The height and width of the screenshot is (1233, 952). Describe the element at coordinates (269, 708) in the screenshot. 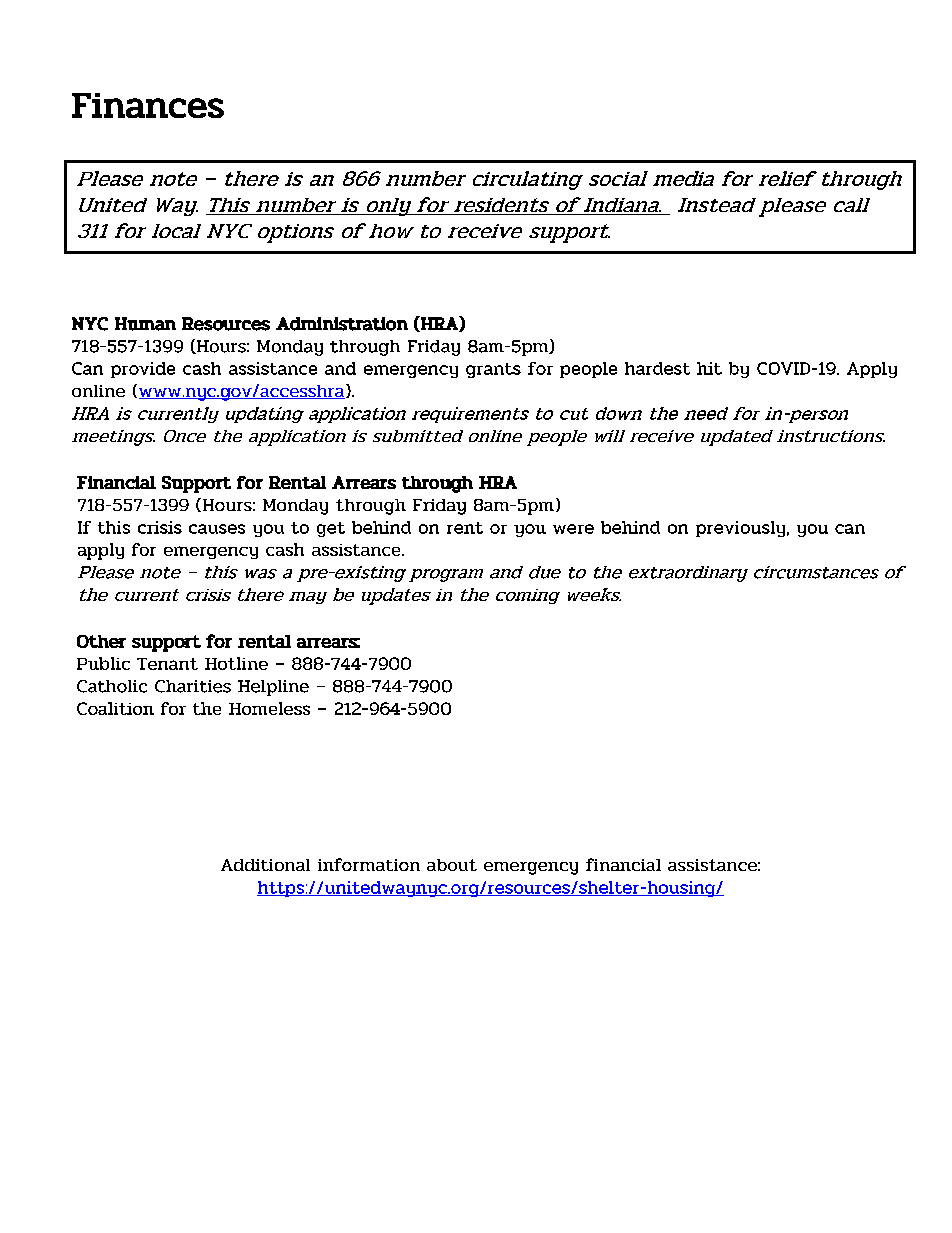

I see `Homeless` at that location.
